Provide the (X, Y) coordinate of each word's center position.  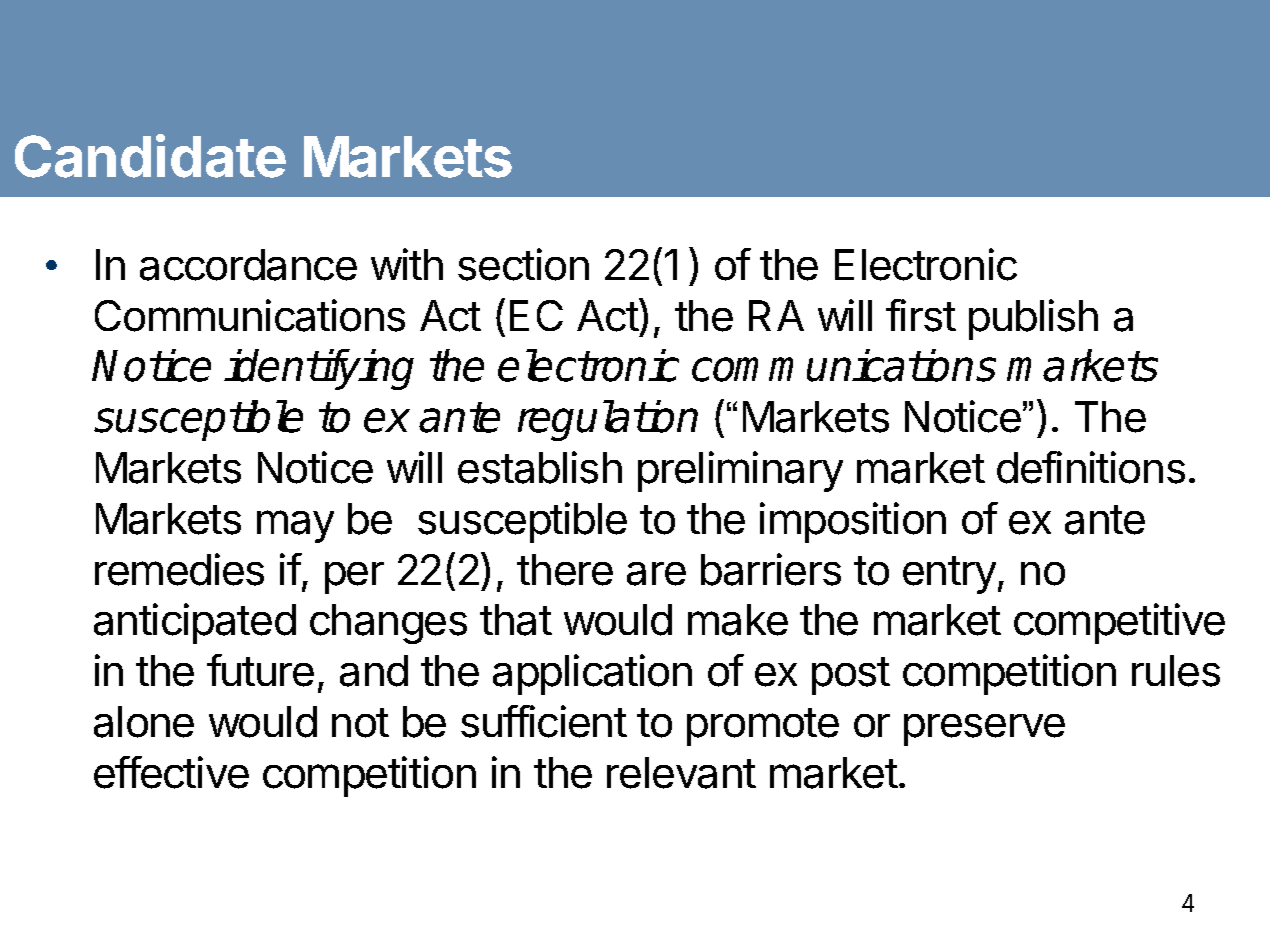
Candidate (150, 156)
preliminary (740, 471)
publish (1033, 319)
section (523, 264)
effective (171, 772)
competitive (1119, 623)
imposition (853, 522)
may (295, 526)
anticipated (195, 623)
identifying (319, 369)
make (738, 620)
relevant (681, 773)
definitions (1091, 467)
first (921, 315)
